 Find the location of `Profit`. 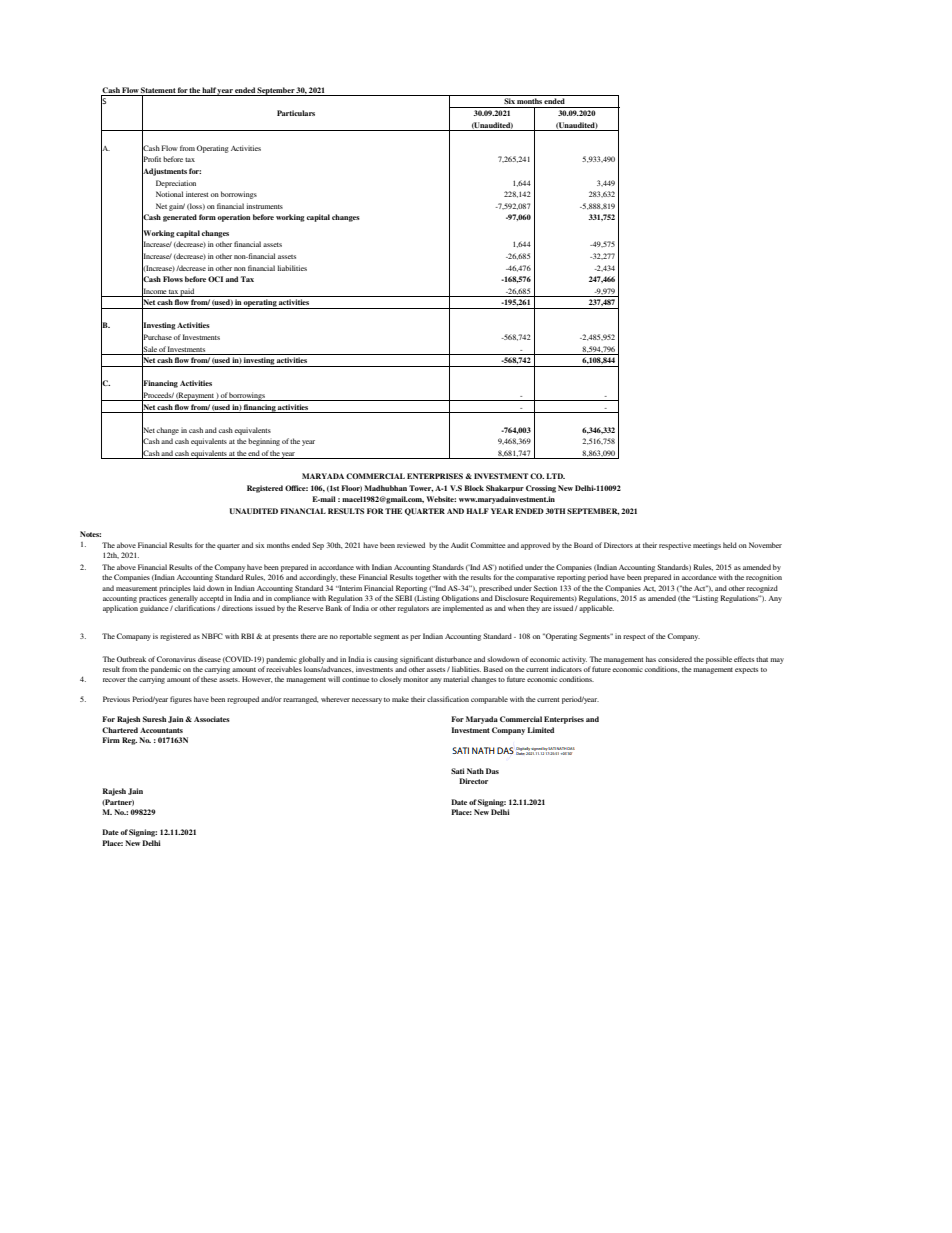

Profit is located at coordinates (151, 159).
